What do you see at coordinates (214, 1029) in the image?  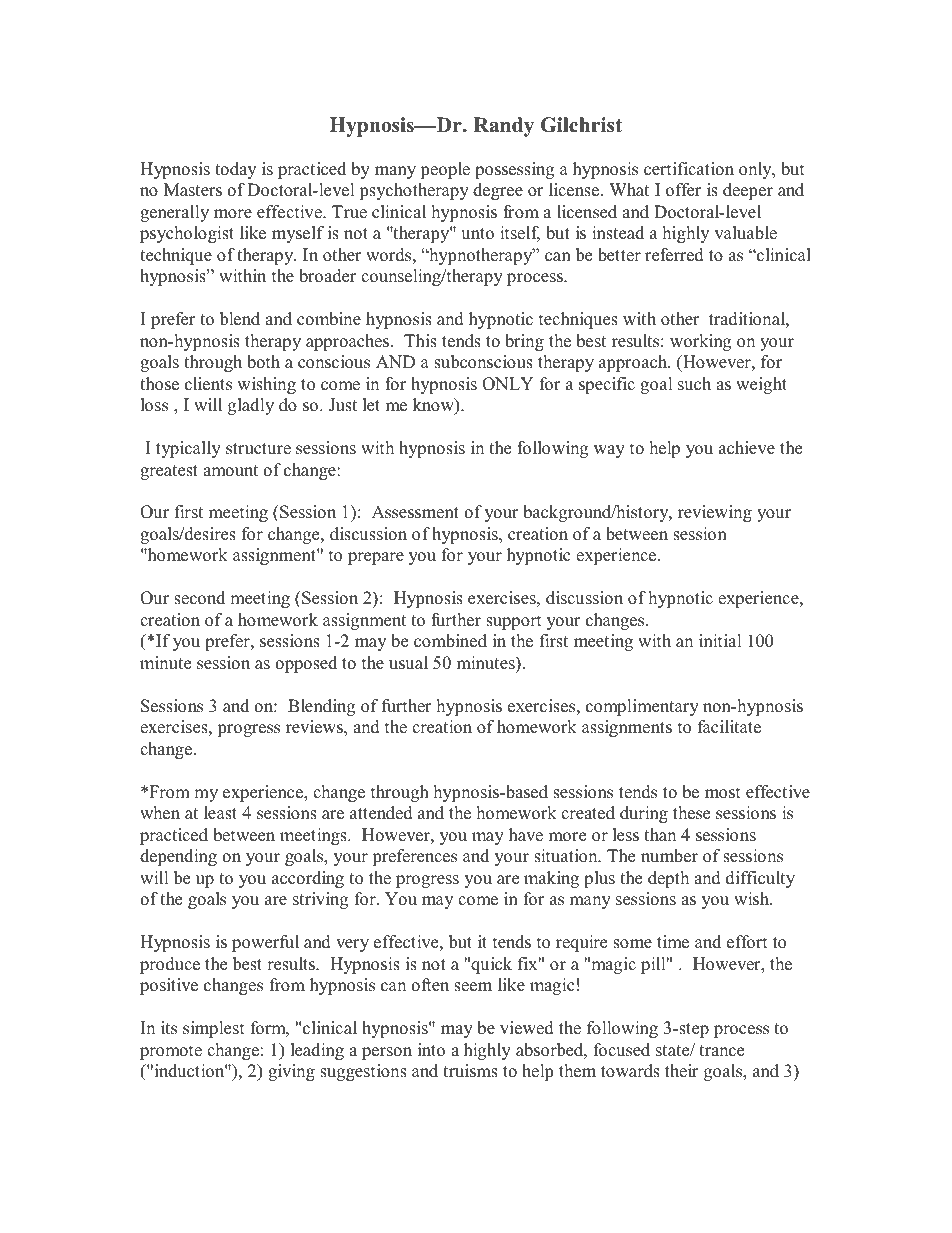 I see `simplest` at bounding box center [214, 1029].
